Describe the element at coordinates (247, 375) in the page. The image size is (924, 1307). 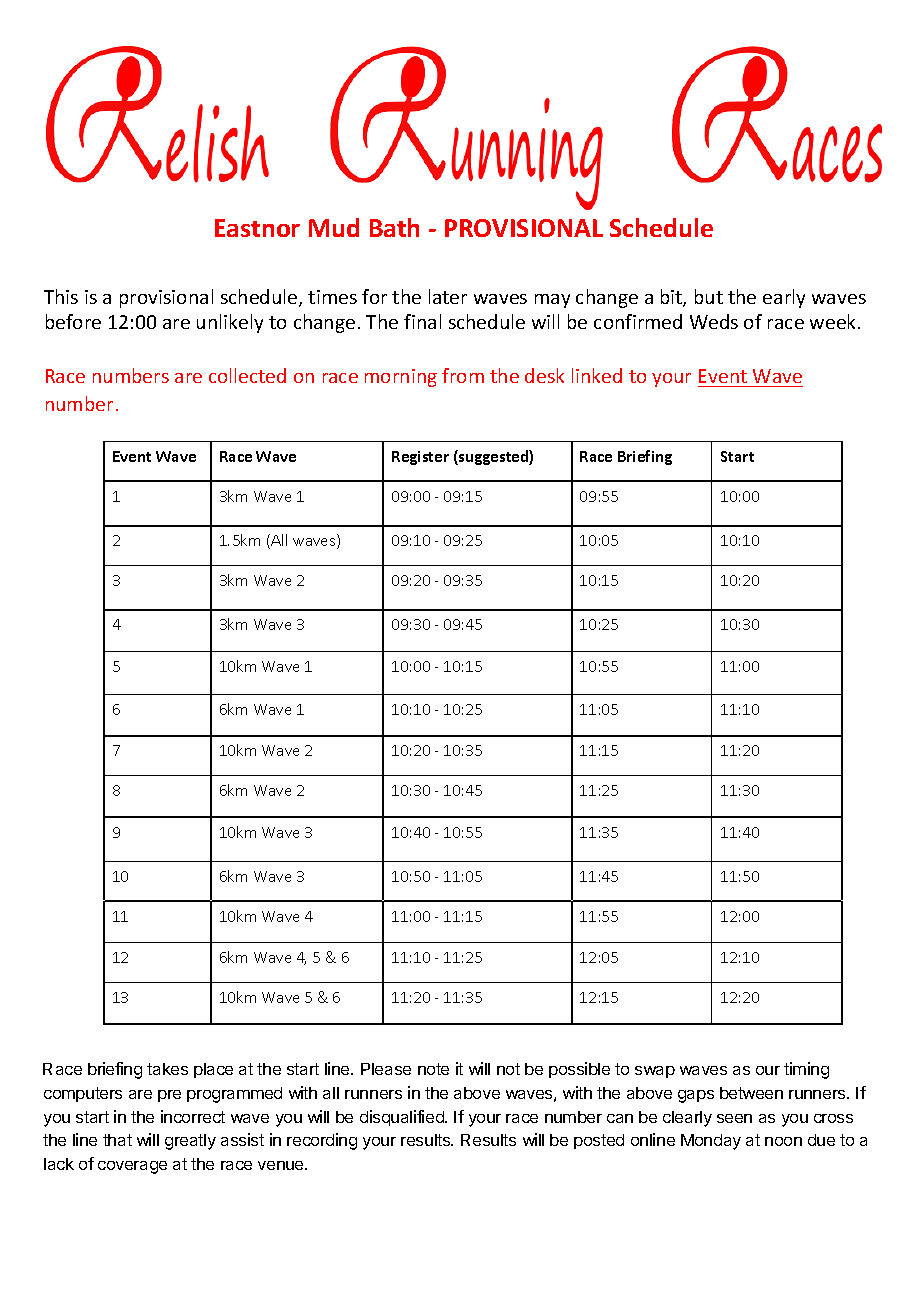
I see `collected` at that location.
